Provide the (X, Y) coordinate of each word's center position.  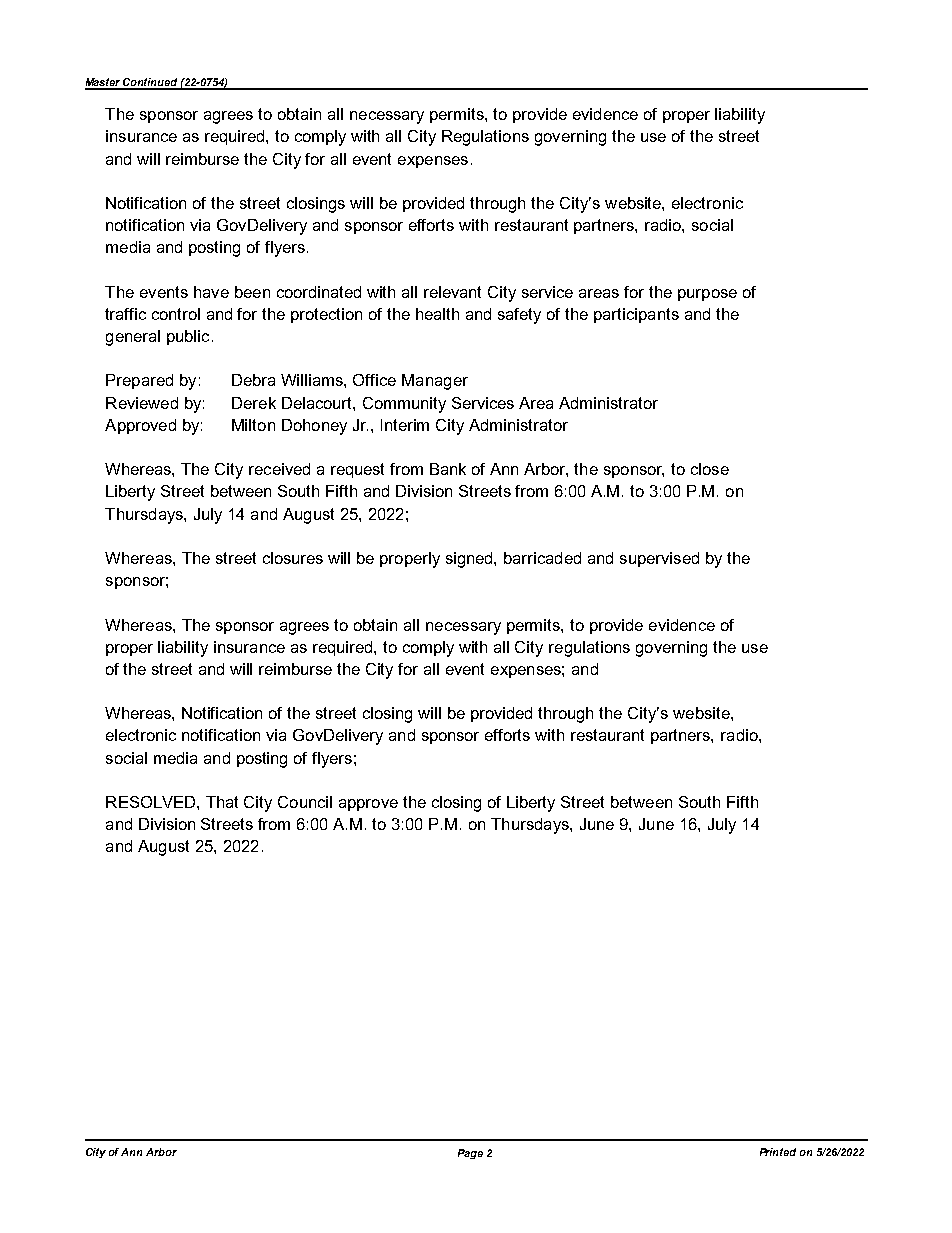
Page (470, 1154)
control (176, 314)
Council (305, 802)
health (437, 314)
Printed (778, 1152)
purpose (707, 295)
